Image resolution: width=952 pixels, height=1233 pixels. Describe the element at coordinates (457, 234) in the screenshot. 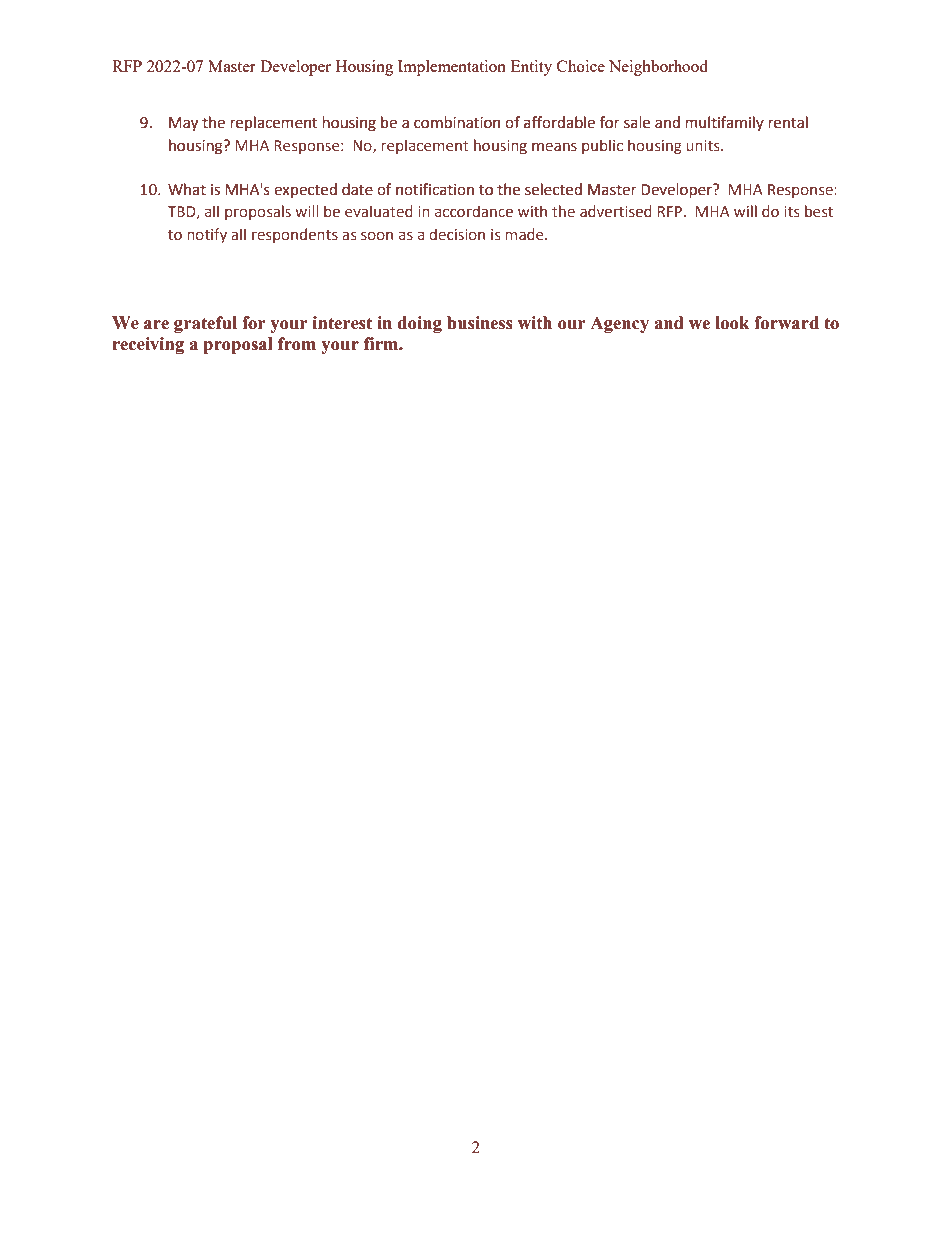

I see `decision` at that location.
